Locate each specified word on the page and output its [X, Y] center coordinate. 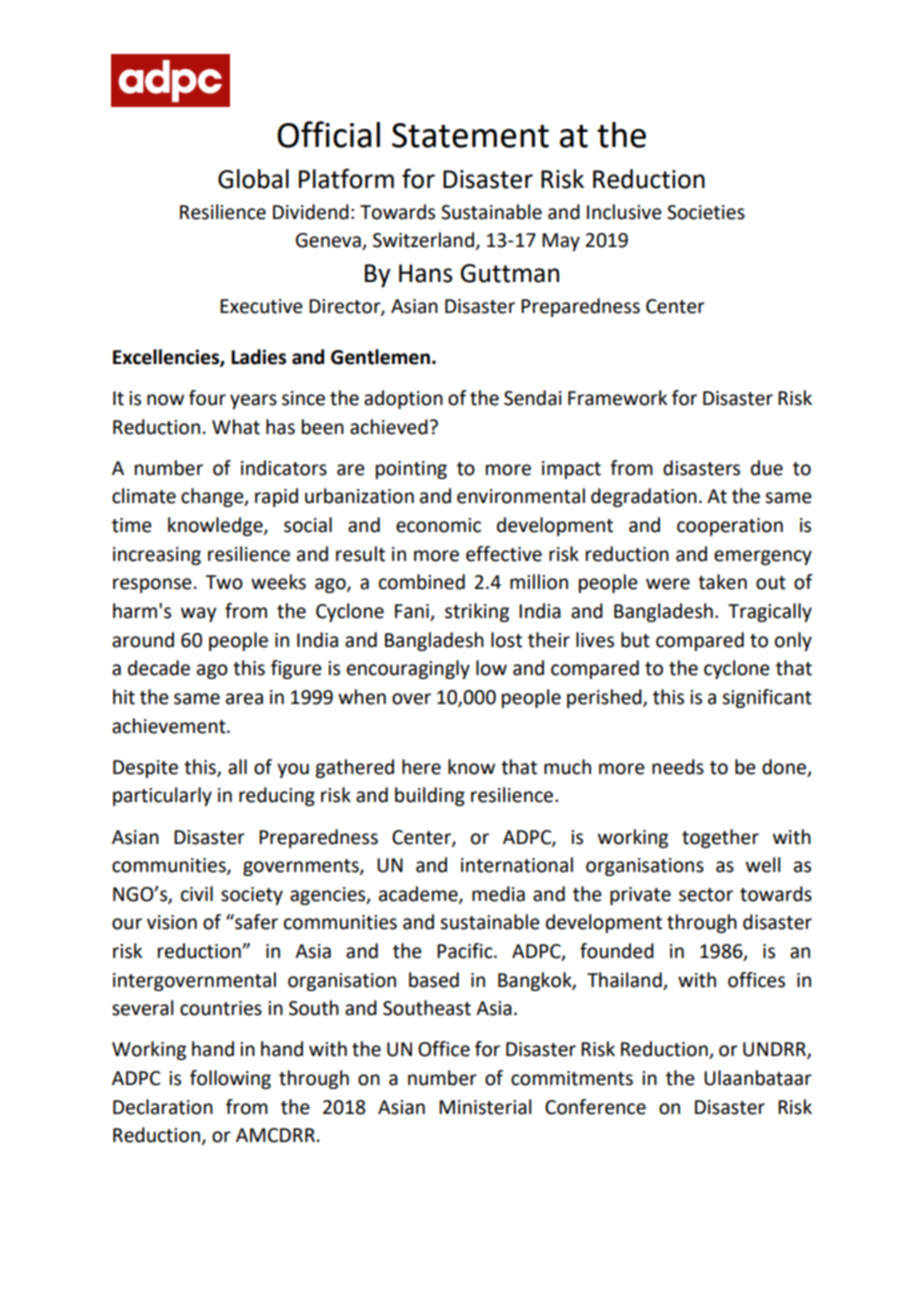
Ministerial [485, 1107]
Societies [706, 212]
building [430, 796]
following [230, 1079]
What [236, 427]
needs [678, 767]
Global [253, 179]
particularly [162, 796]
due [767, 468]
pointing [411, 470]
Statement [470, 135]
